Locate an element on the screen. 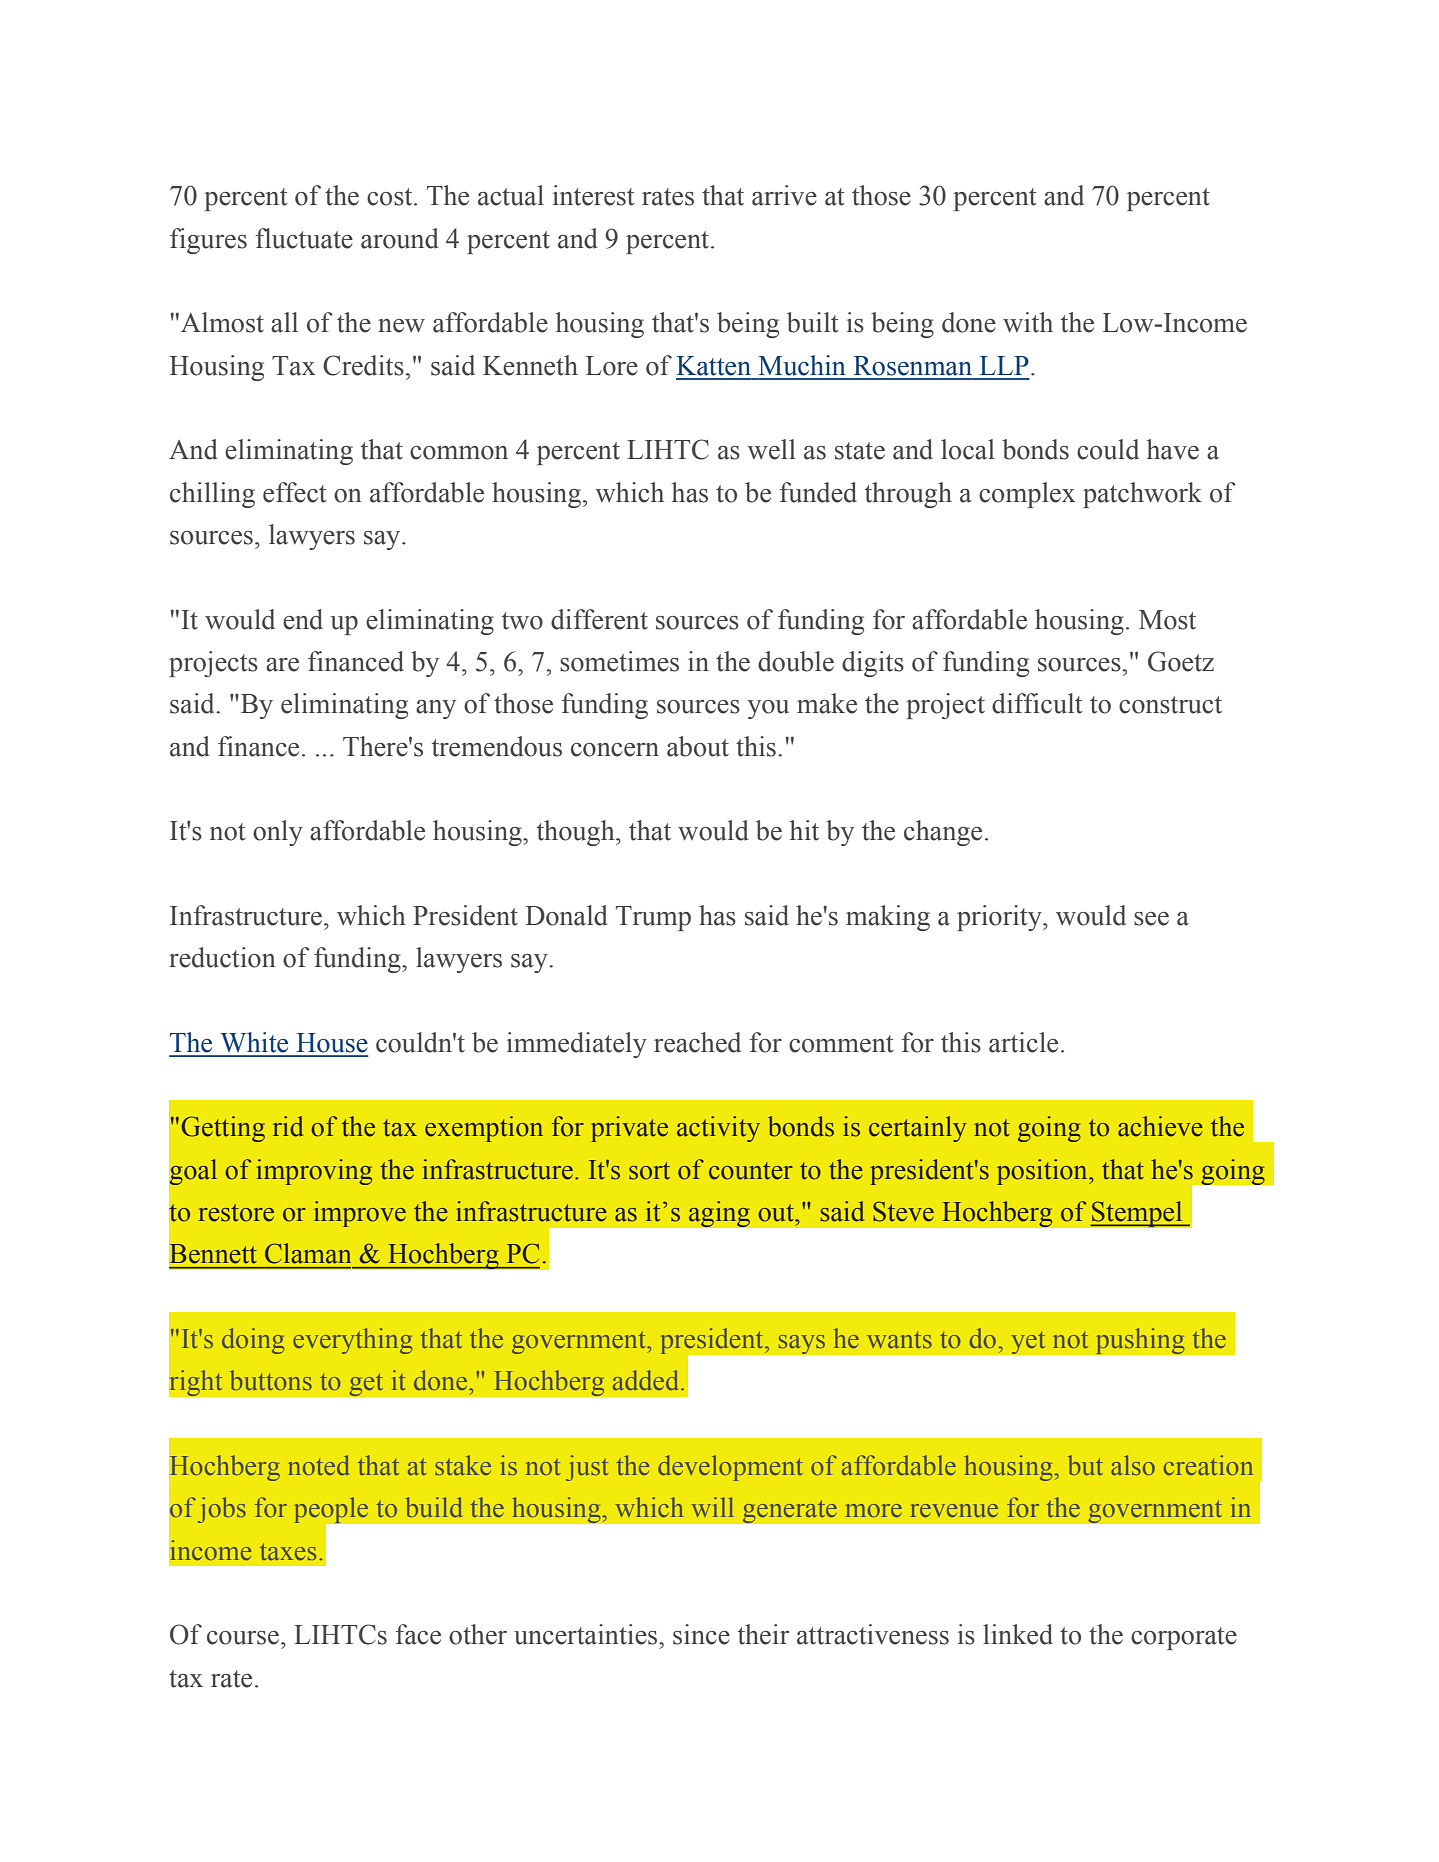 The width and height of the screenshot is (1439, 1862). Trump is located at coordinates (653, 918).
